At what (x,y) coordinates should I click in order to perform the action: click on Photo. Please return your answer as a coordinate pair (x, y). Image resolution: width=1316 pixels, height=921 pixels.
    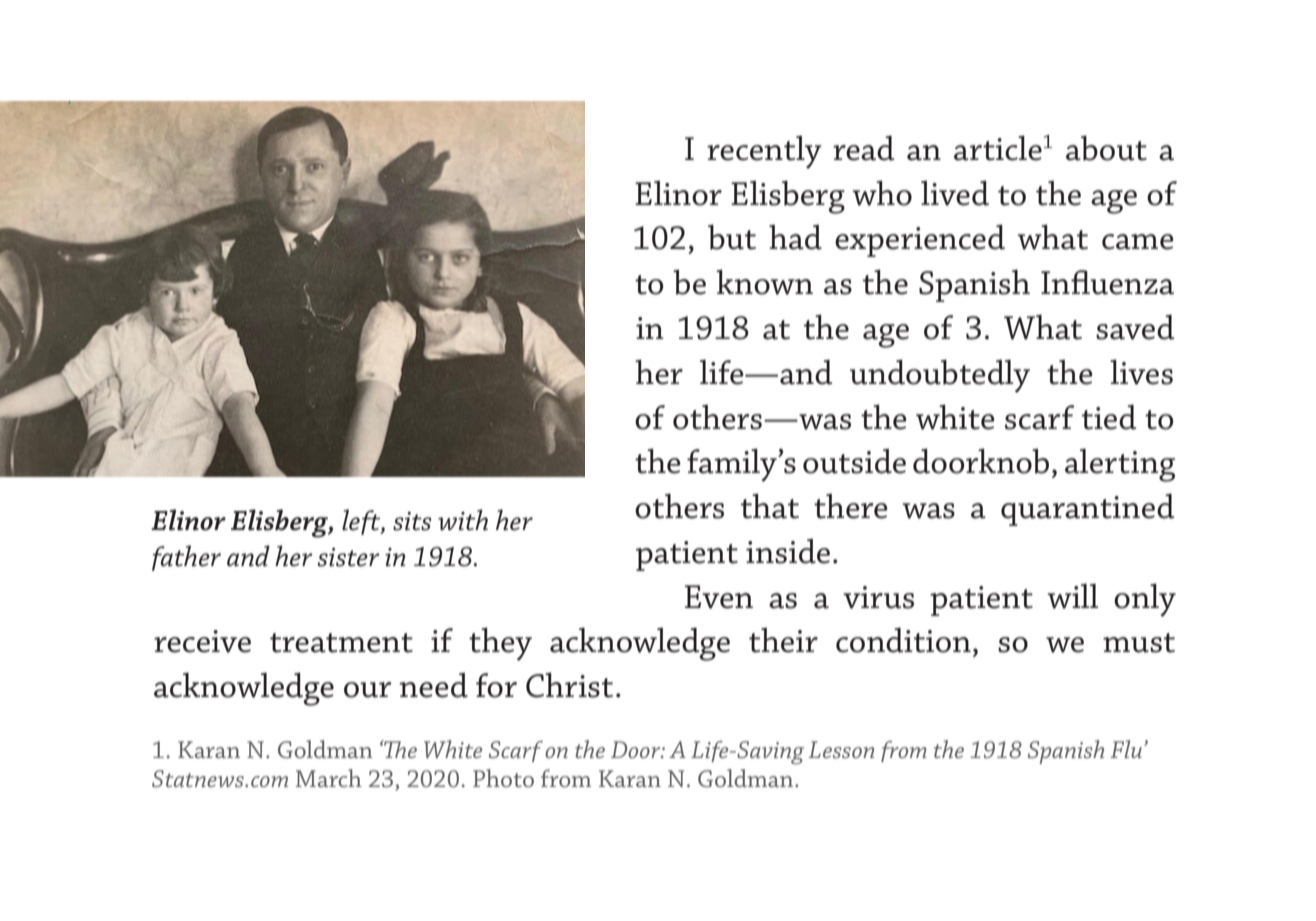
    Looking at the image, I should click on (503, 778).
